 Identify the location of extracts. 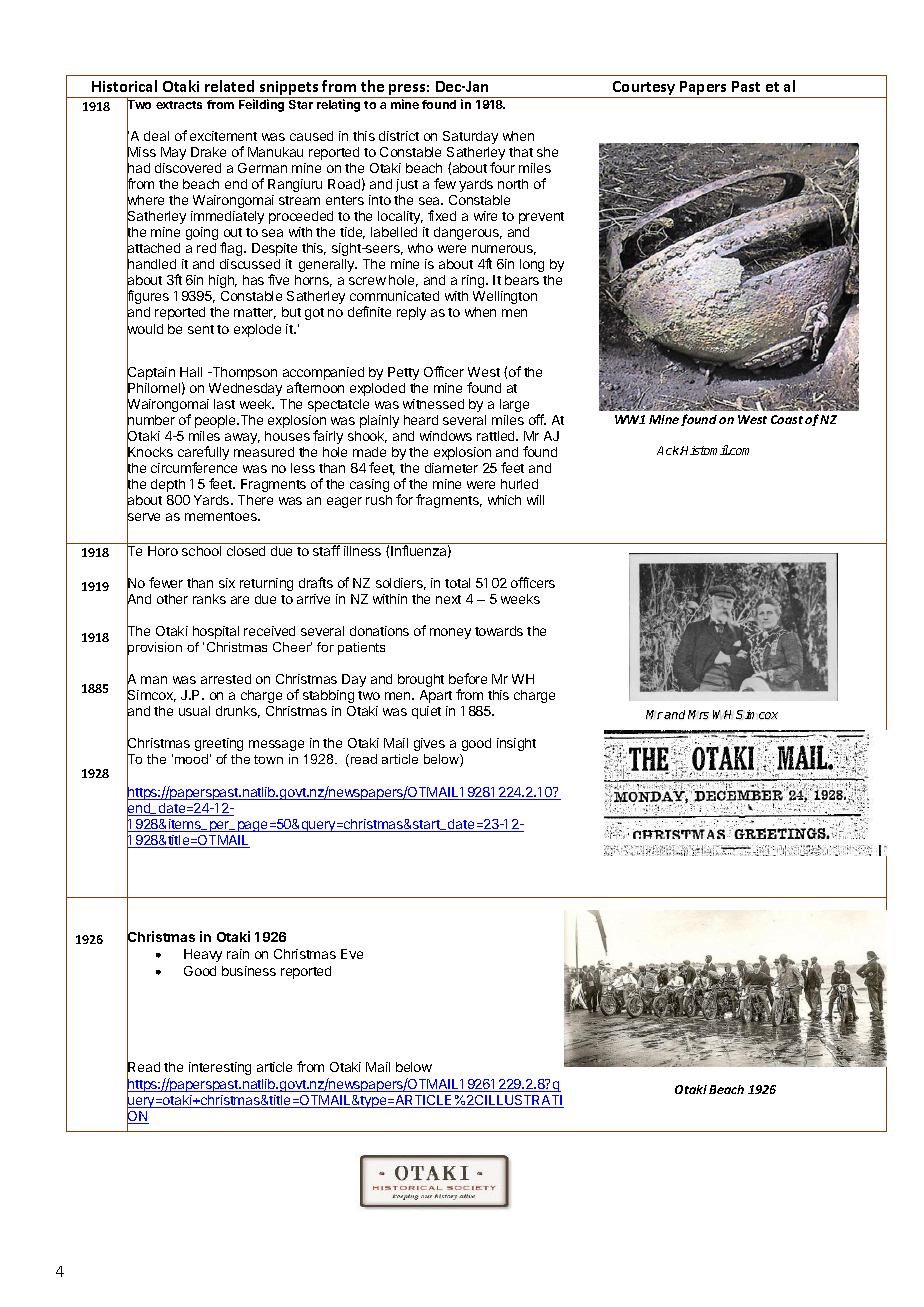
(179, 105).
